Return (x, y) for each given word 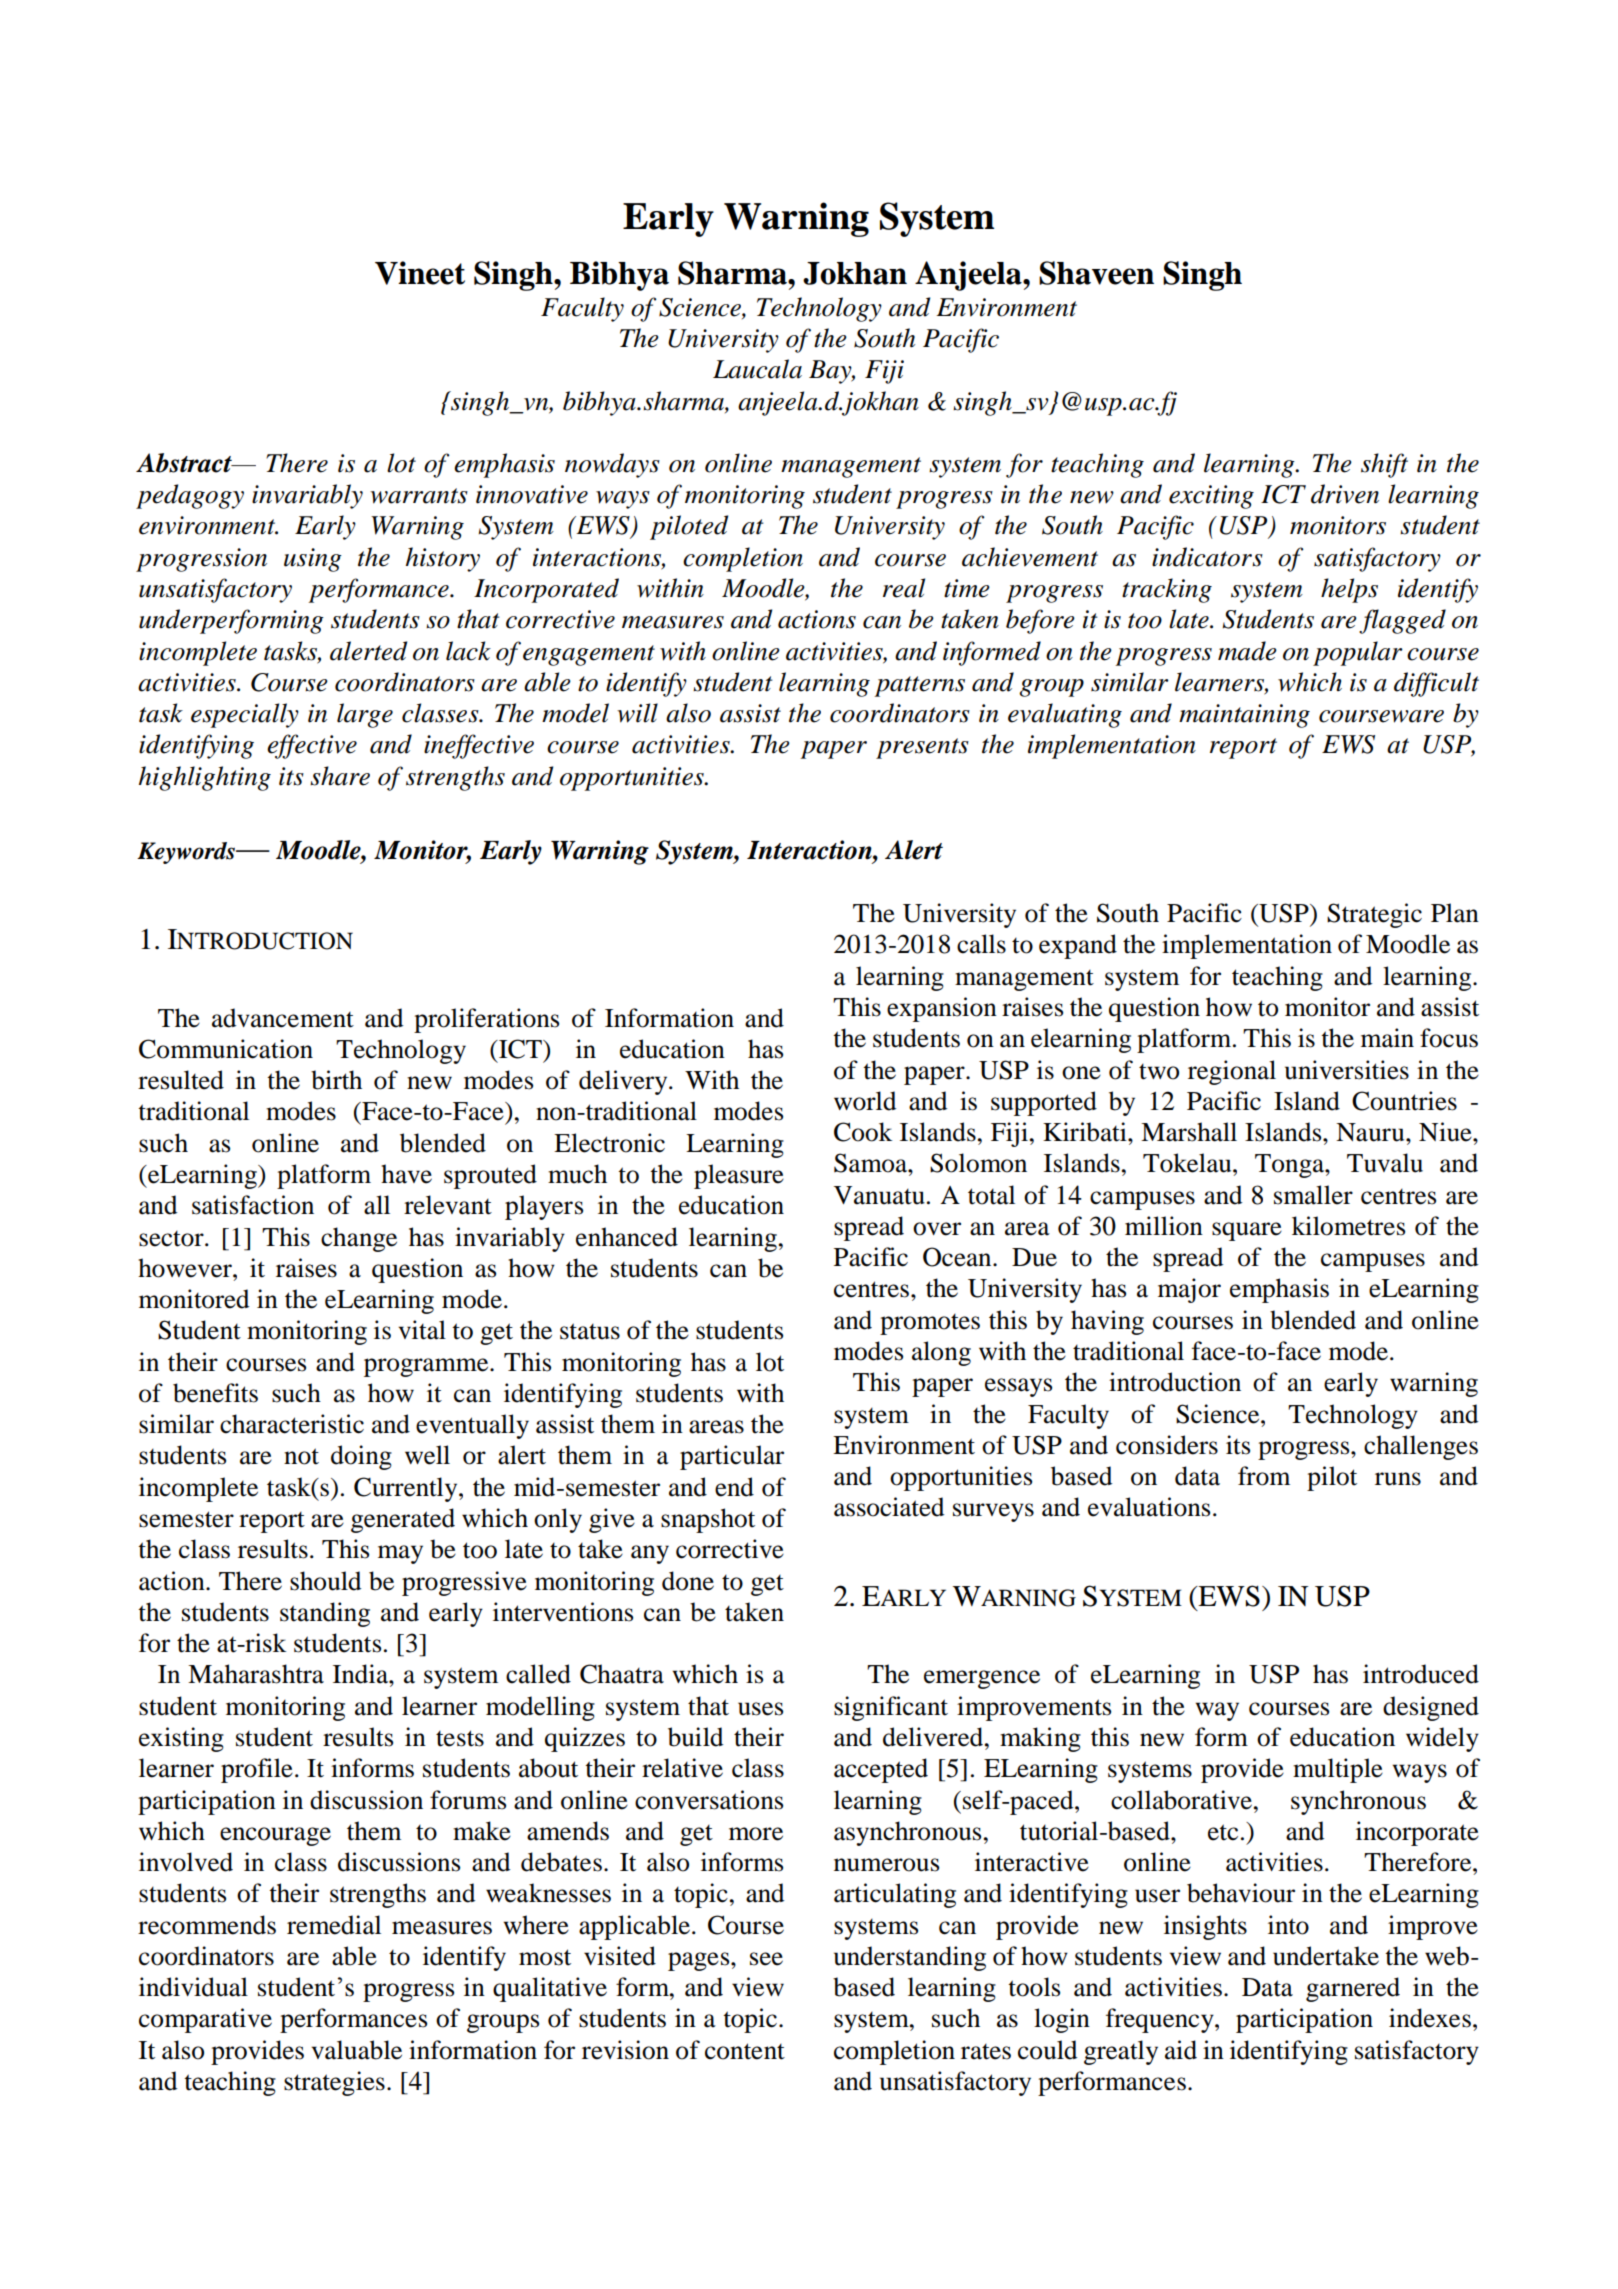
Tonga (1290, 1166)
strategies (334, 2083)
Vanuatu (879, 1195)
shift (1384, 465)
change (359, 1239)
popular (1358, 653)
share (340, 776)
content (745, 2051)
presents (922, 748)
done (688, 1581)
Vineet (420, 273)
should (325, 1581)
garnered (1353, 1989)
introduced (1421, 1674)
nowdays (612, 465)
